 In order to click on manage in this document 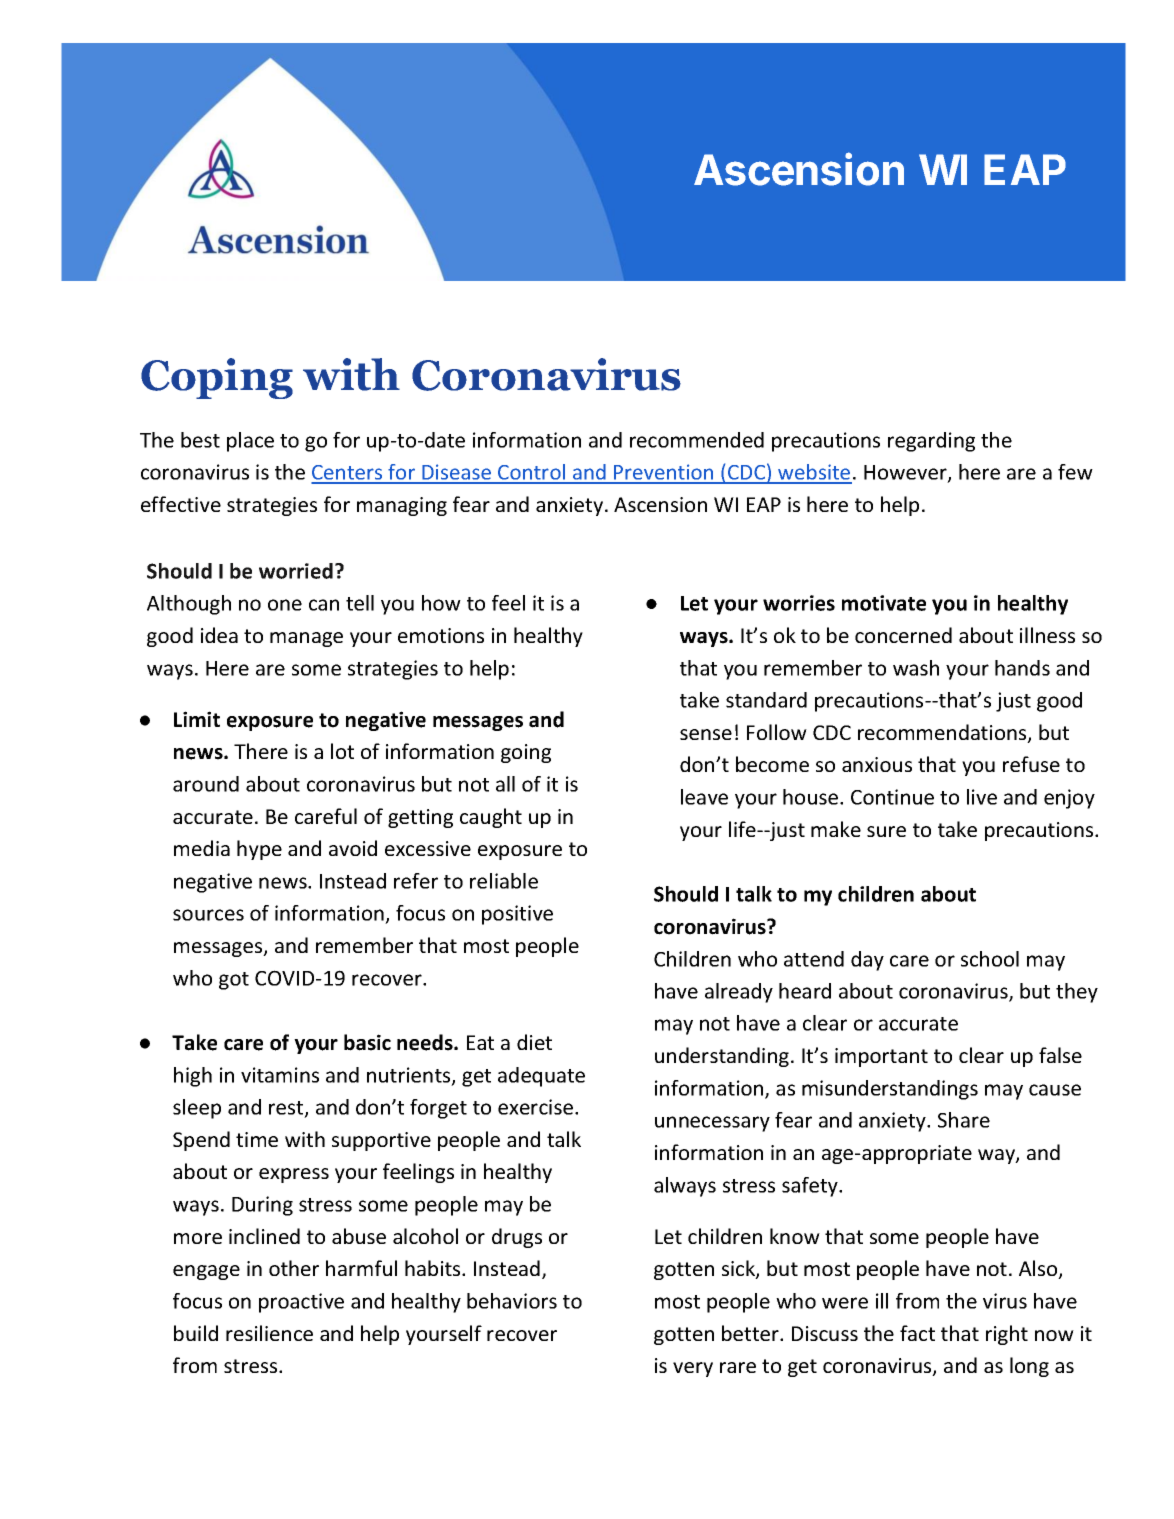, I will do `click(306, 639)`.
